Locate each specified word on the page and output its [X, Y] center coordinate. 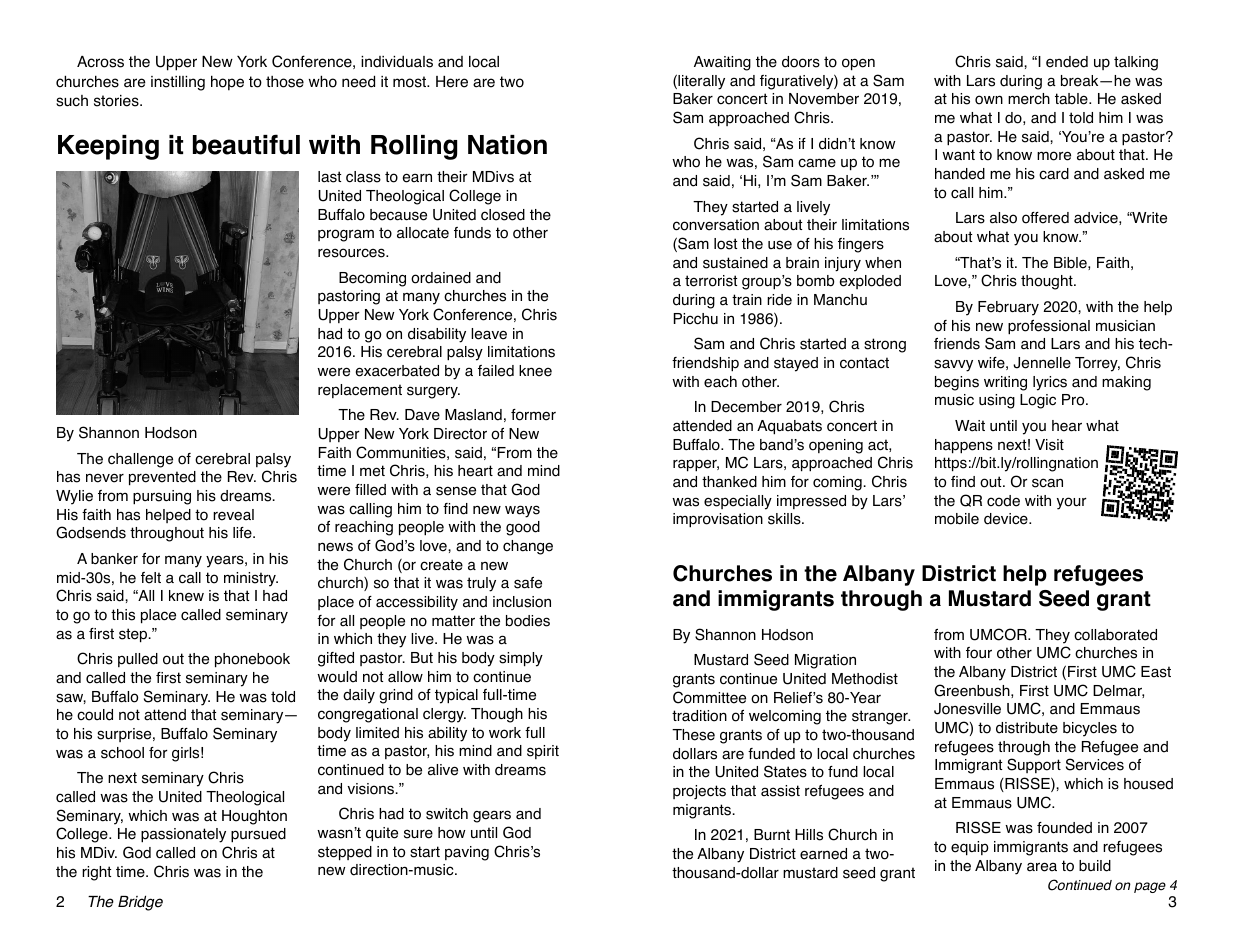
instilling [178, 83]
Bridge [140, 903]
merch [1029, 99]
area [1042, 867]
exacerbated [397, 371]
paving [467, 853]
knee [535, 371]
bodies [528, 621]
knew [186, 596]
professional [1049, 327]
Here [452, 82]
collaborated [1115, 635]
